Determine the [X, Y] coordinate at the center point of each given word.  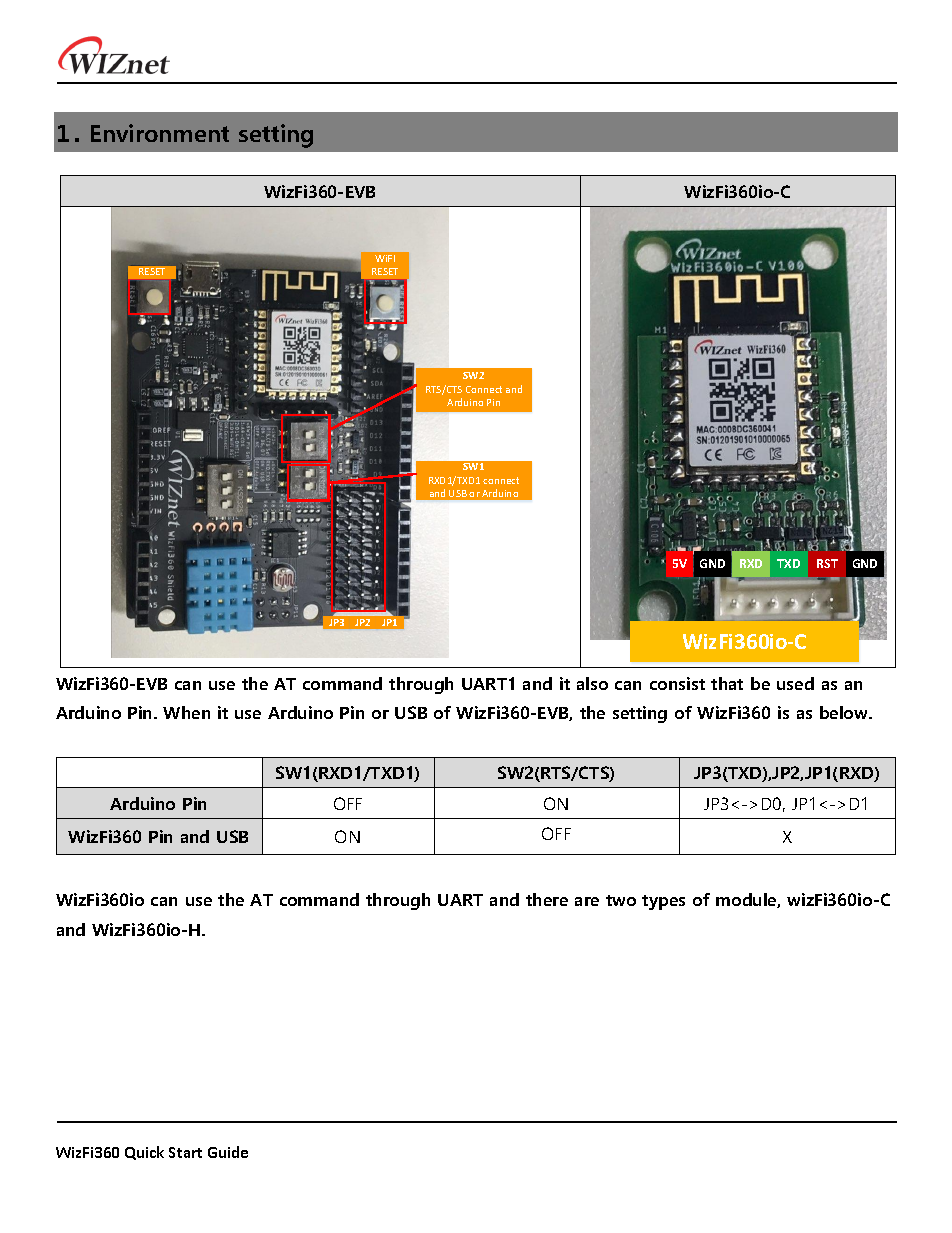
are [587, 901]
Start [185, 1152]
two [621, 900]
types [663, 902]
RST [827, 563]
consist [677, 683]
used [795, 683]
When [186, 712]
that [727, 683]
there [547, 899]
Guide [228, 1152]
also [592, 683]
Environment [160, 133]
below [845, 712]
